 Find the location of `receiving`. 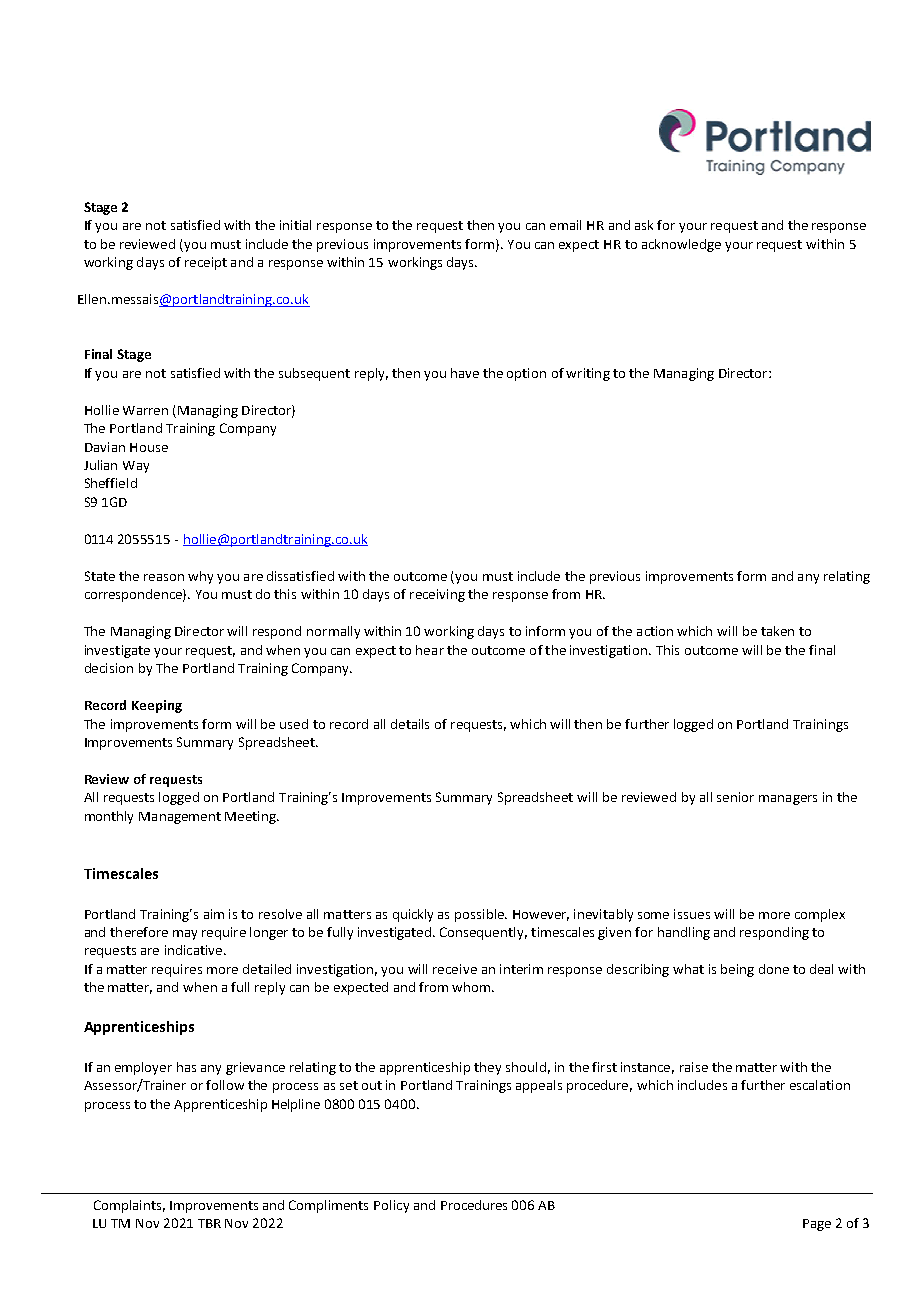

receiving is located at coordinates (437, 595).
